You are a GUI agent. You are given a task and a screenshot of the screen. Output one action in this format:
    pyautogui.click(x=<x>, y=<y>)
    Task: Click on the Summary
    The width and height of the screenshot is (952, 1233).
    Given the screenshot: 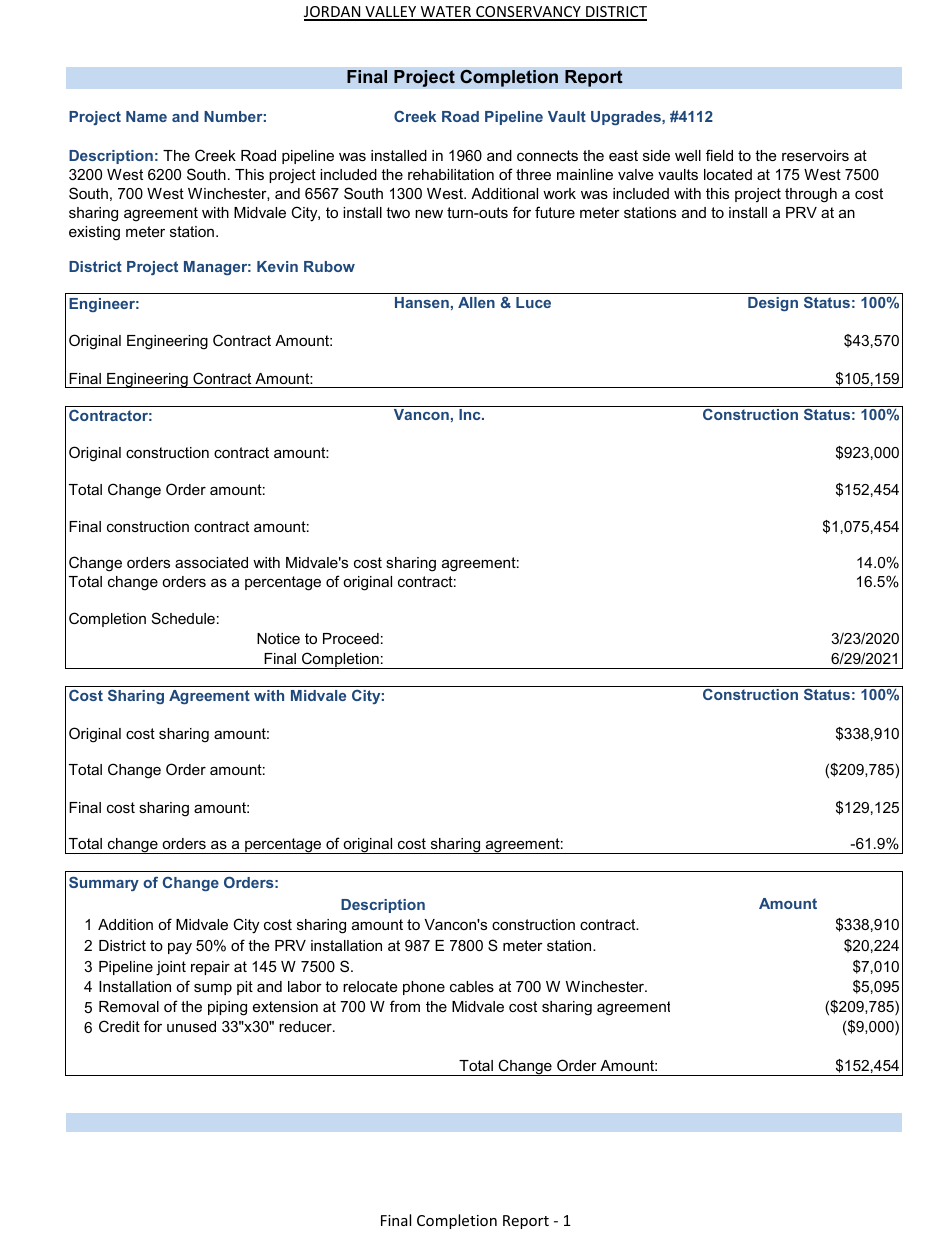 What is the action you would take?
    pyautogui.click(x=104, y=883)
